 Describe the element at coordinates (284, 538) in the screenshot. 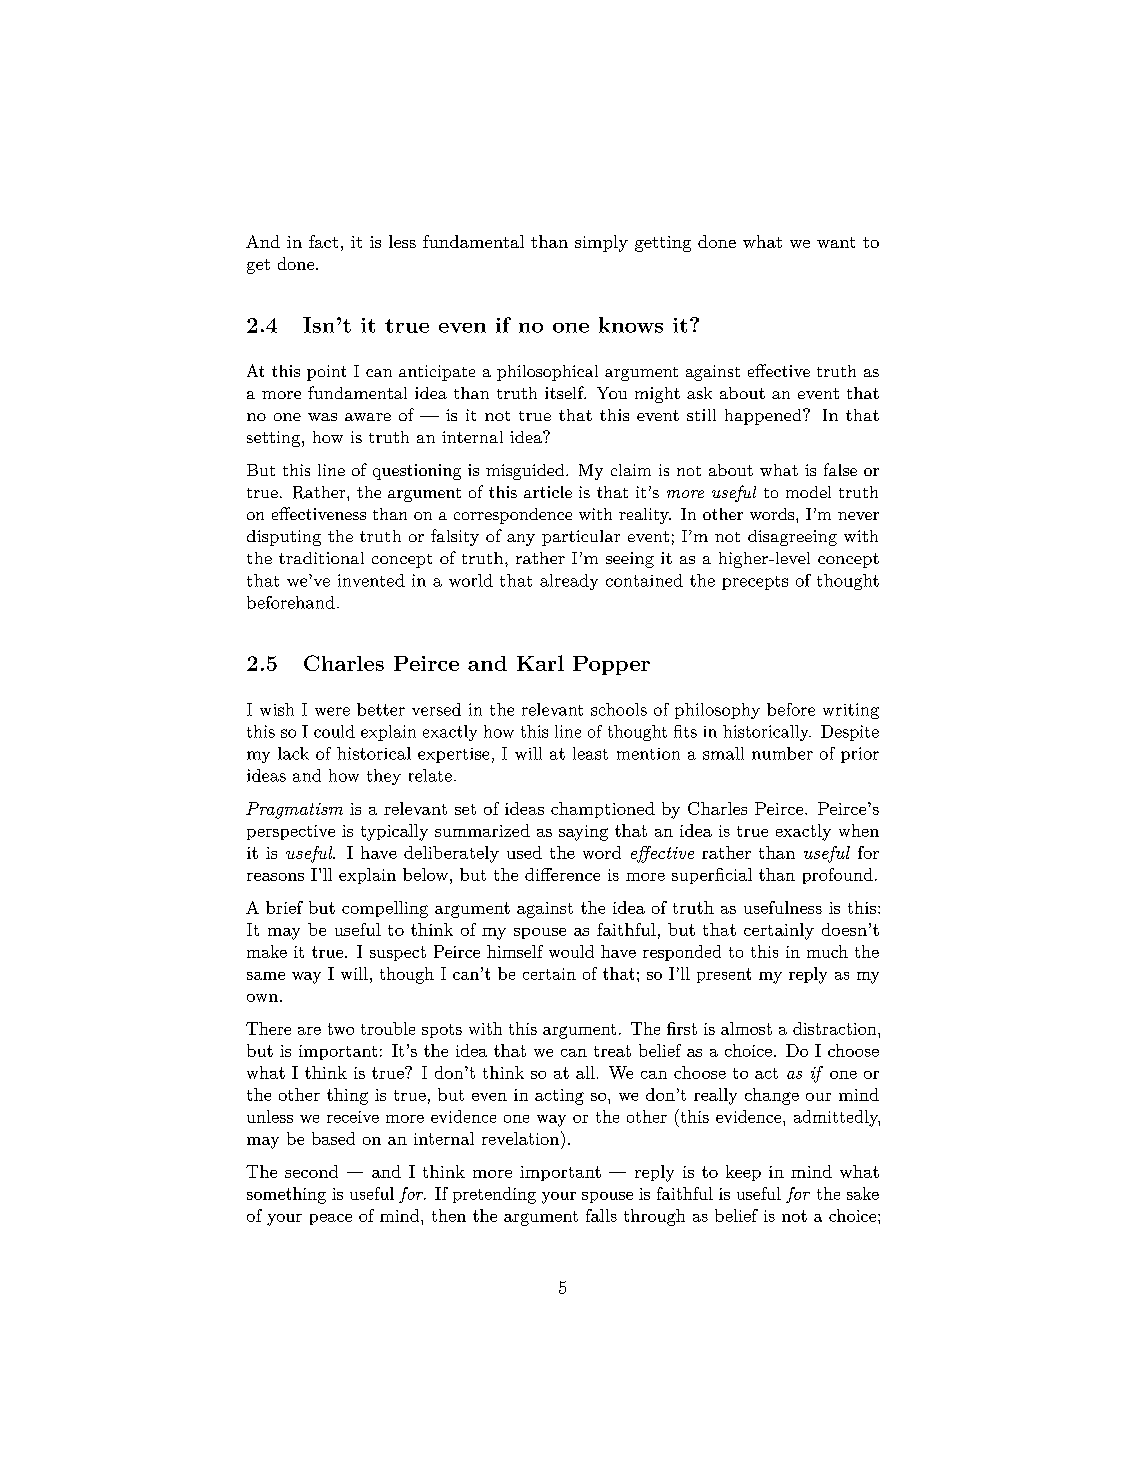

I see `disputing` at that location.
